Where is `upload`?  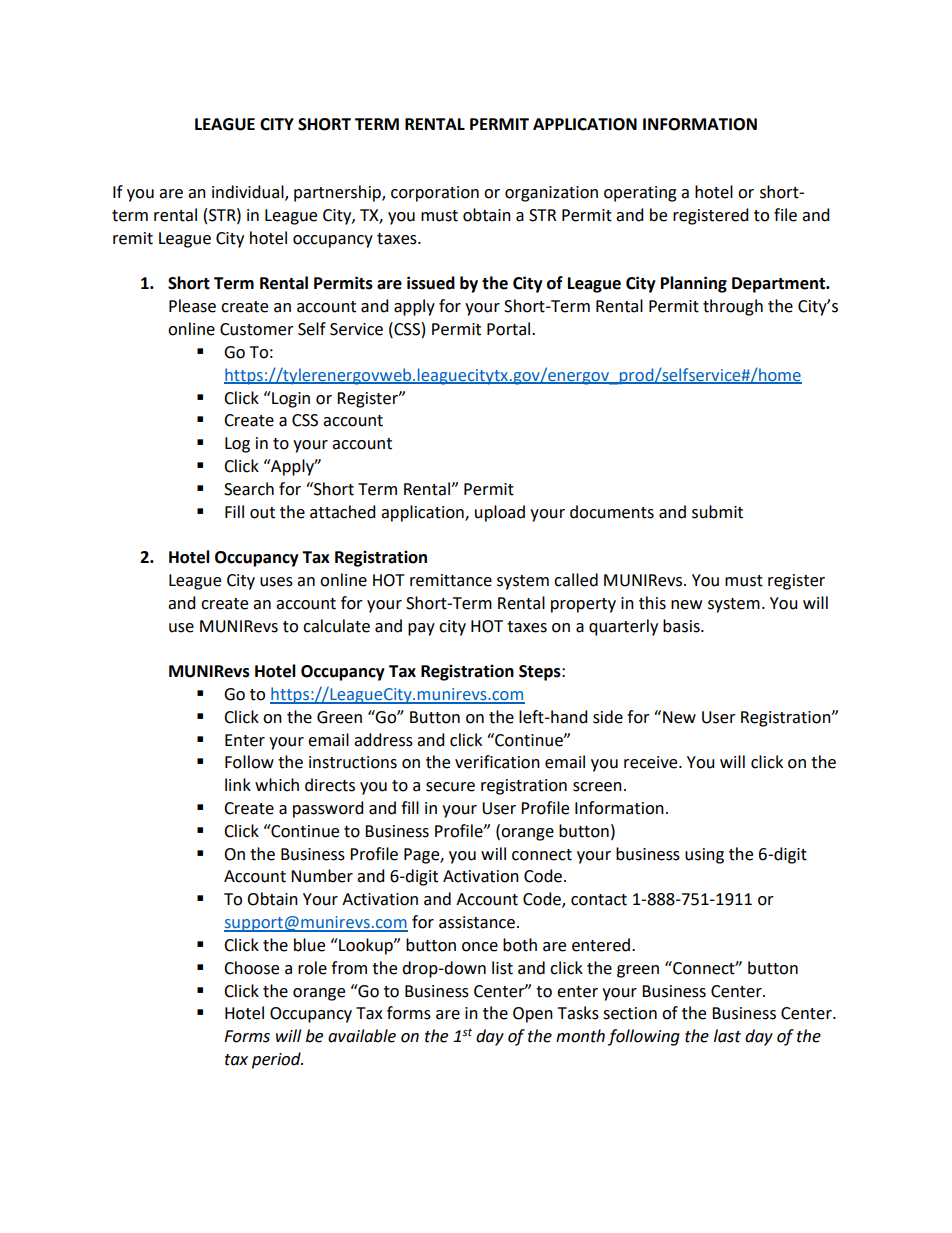
upload is located at coordinates (500, 513).
